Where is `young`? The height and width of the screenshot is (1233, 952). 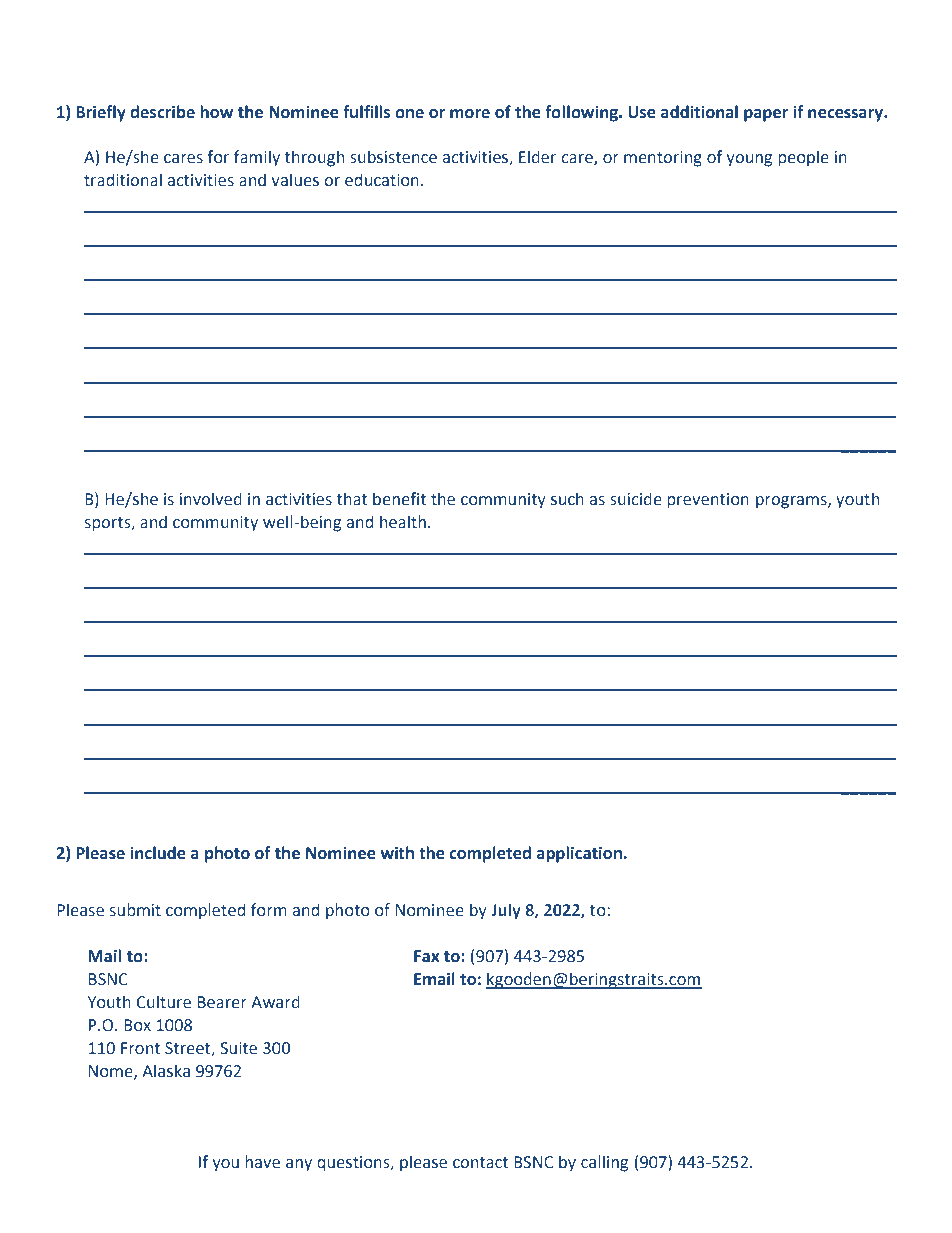
young is located at coordinates (749, 160).
